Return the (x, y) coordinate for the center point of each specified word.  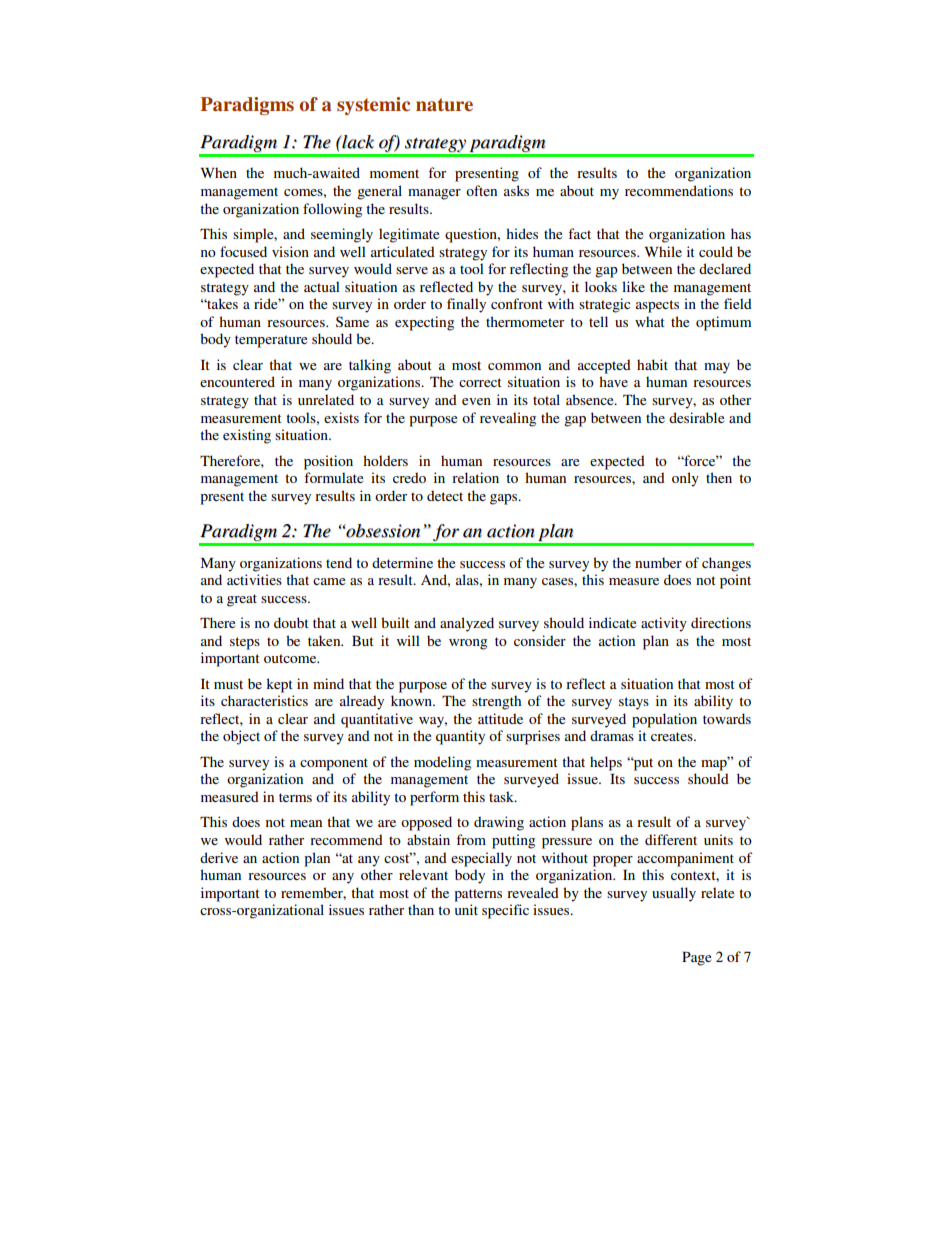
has (741, 233)
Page (696, 959)
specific (505, 911)
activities (254, 579)
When (219, 172)
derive (219, 857)
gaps (505, 499)
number (658, 562)
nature (444, 105)
